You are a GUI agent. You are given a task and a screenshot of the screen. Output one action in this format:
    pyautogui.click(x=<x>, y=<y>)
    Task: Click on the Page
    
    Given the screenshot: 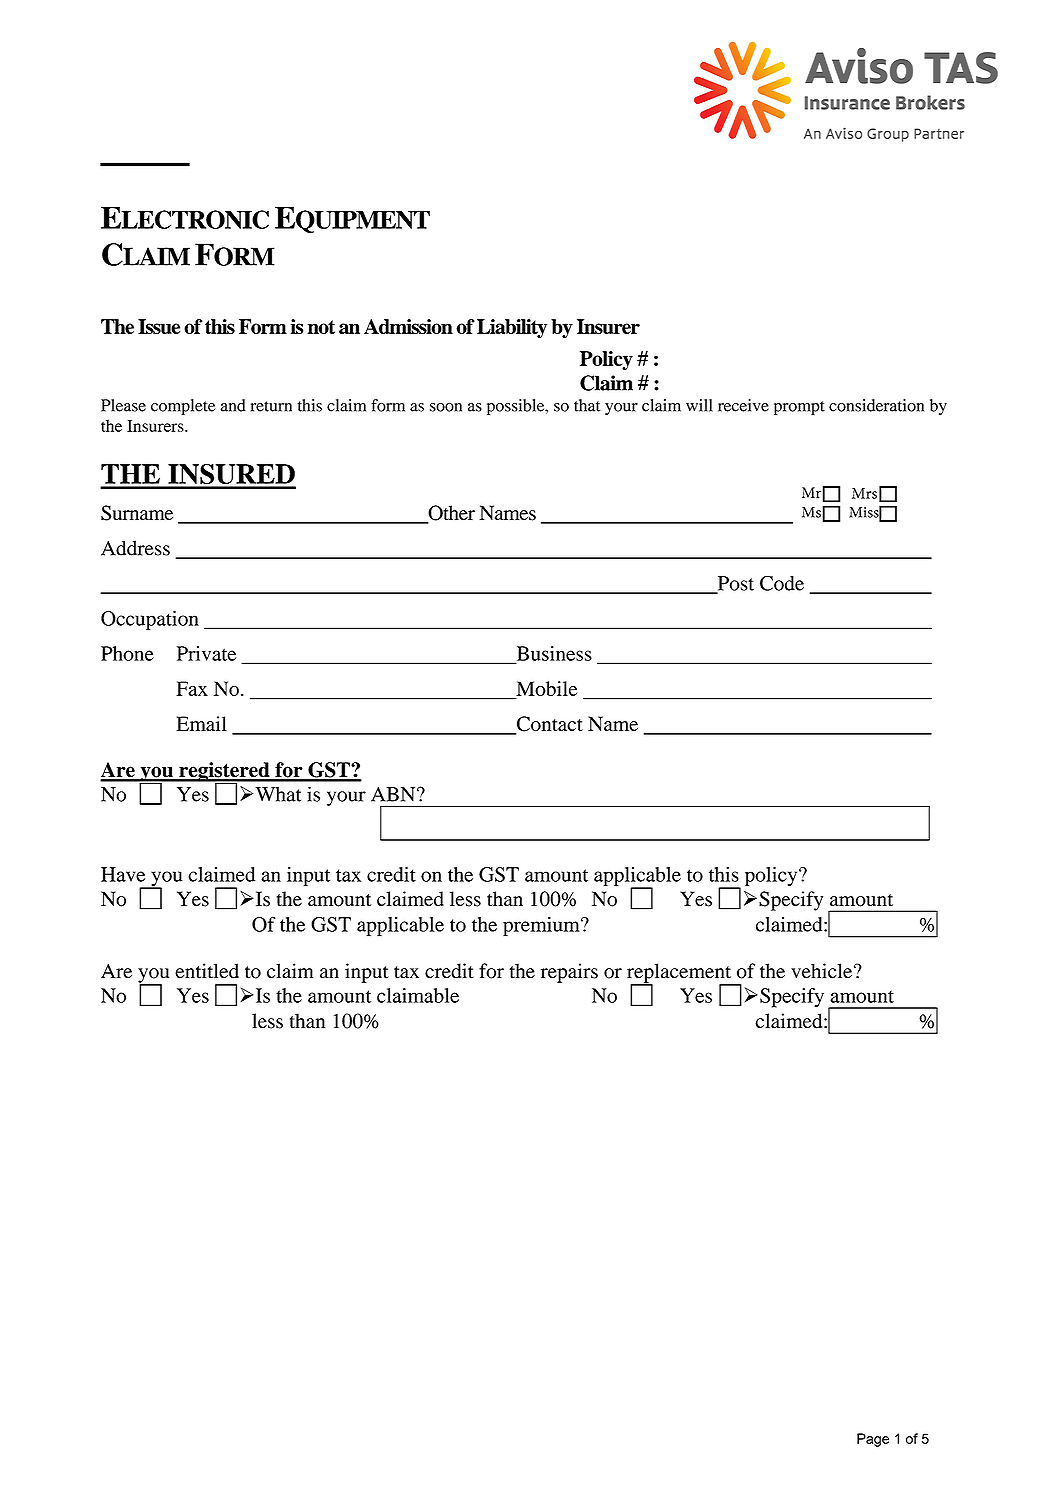 What is the action you would take?
    pyautogui.click(x=873, y=1440)
